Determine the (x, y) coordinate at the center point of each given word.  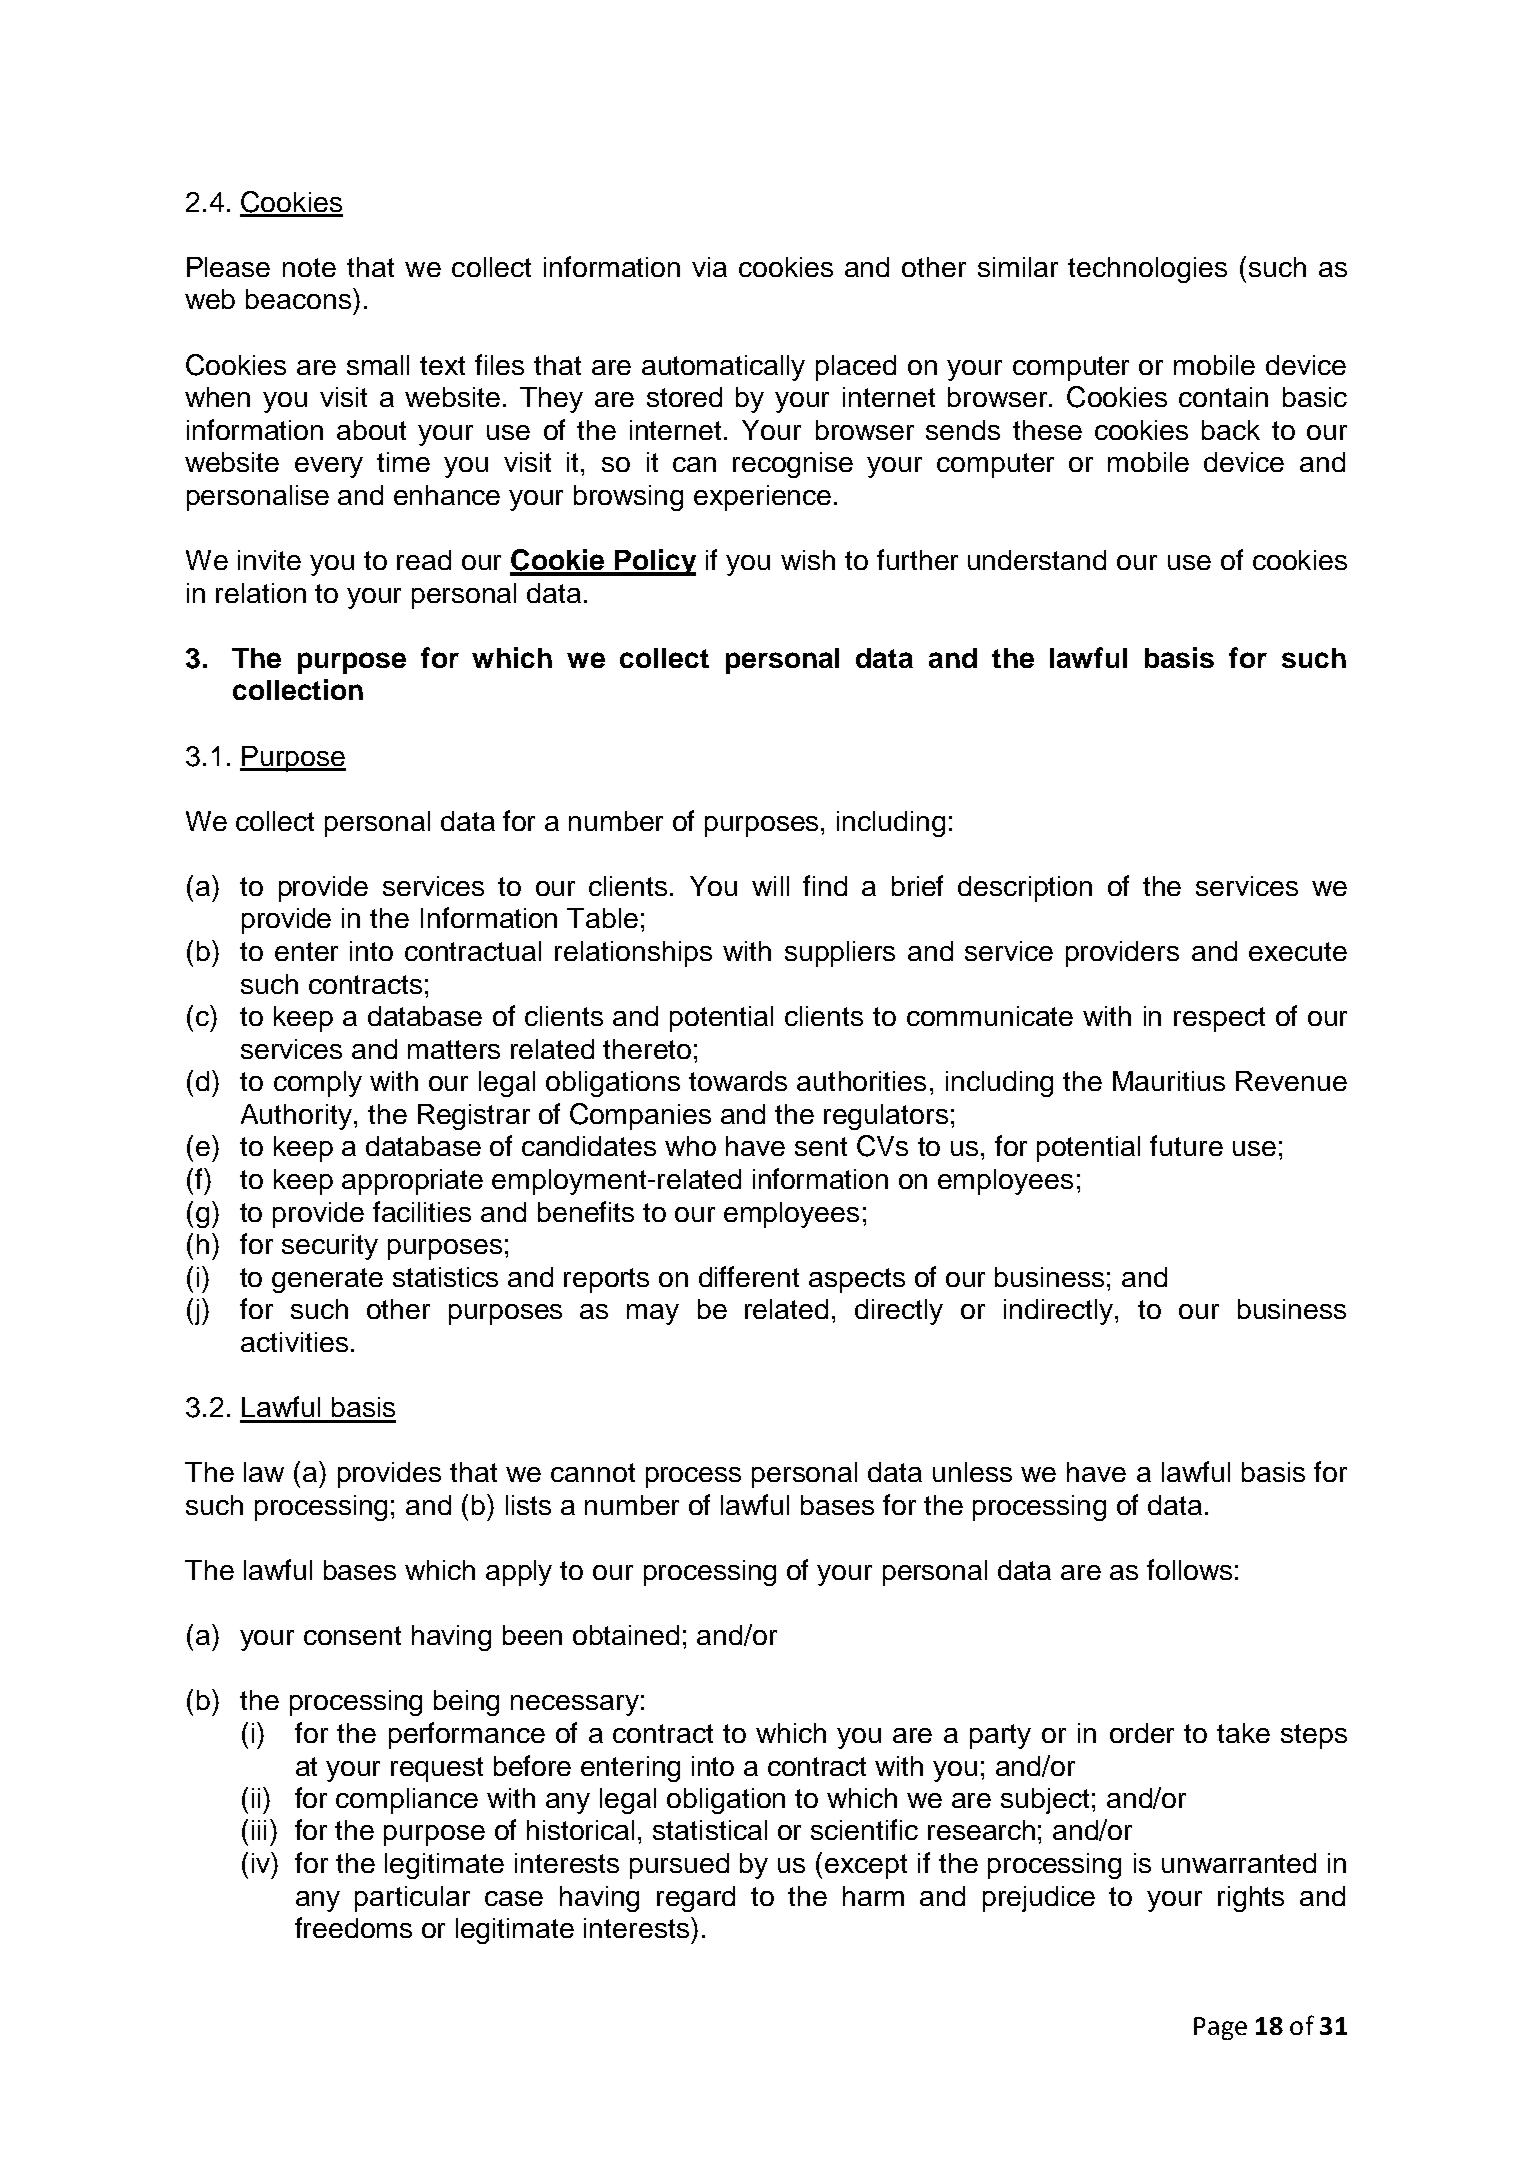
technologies (1147, 270)
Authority (298, 1117)
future (1186, 1145)
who (690, 1146)
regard (696, 1899)
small (378, 365)
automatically (723, 368)
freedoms (353, 1927)
